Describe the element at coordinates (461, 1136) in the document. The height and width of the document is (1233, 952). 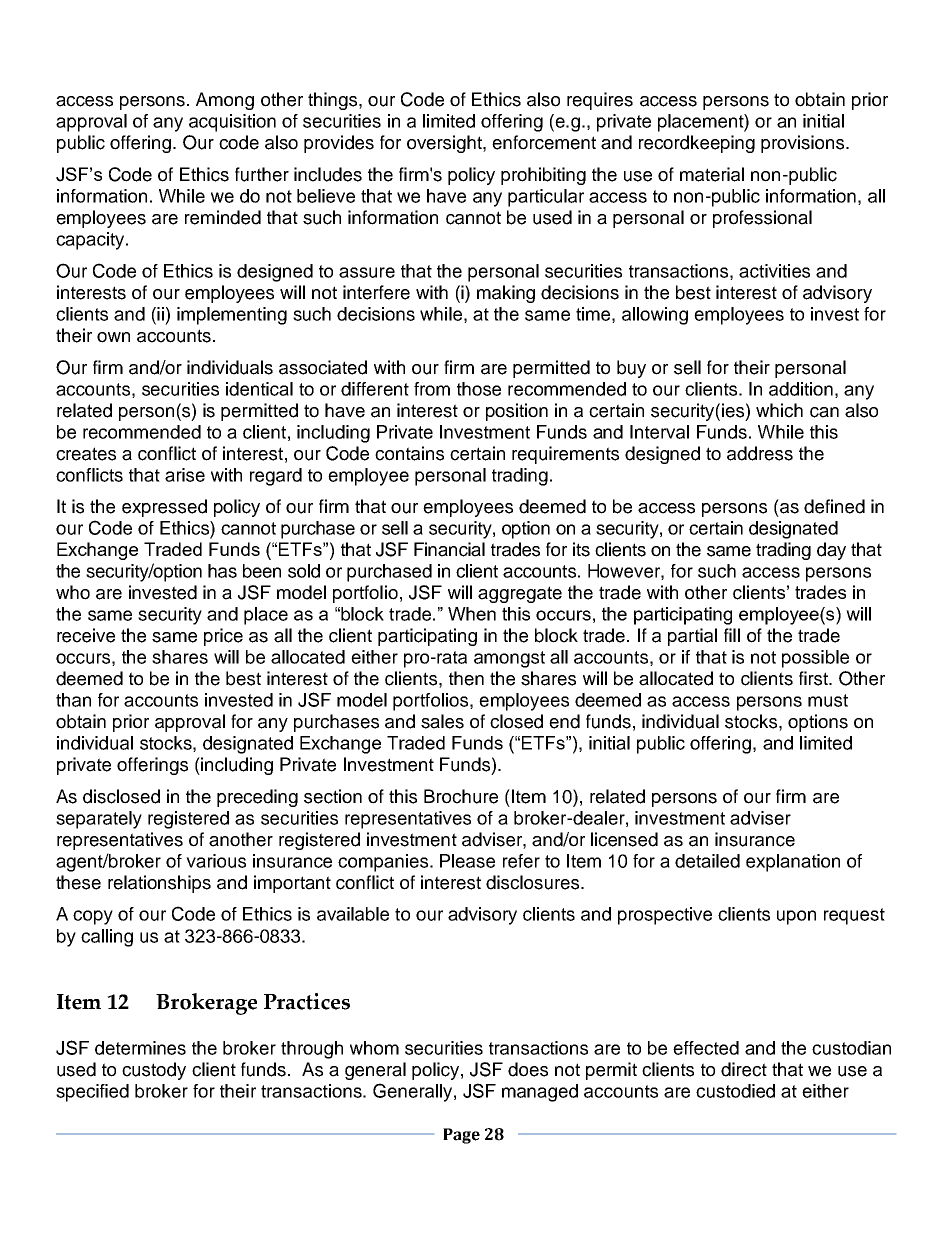
I see `Page` at that location.
